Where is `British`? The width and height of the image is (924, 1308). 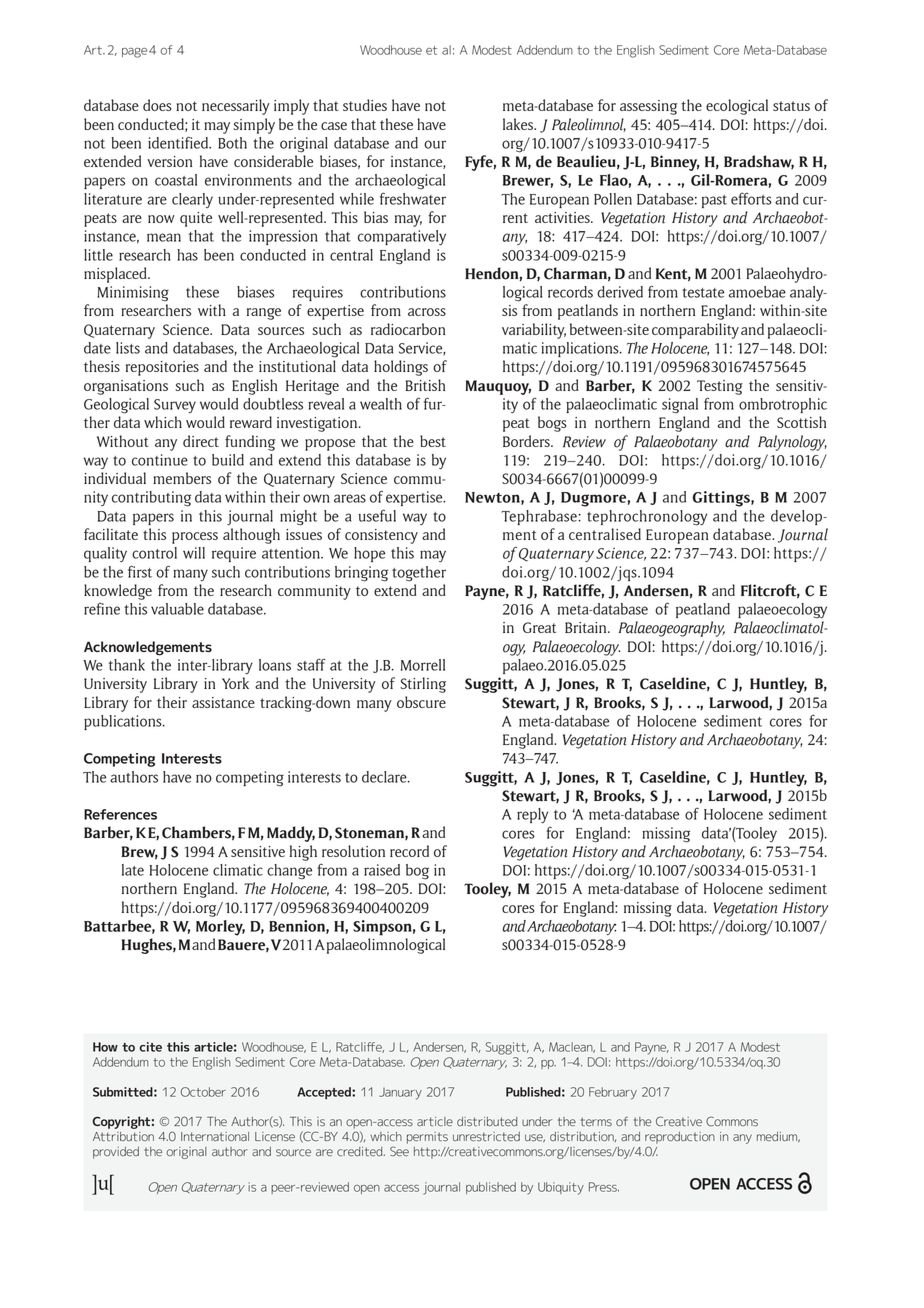
British is located at coordinates (425, 385).
